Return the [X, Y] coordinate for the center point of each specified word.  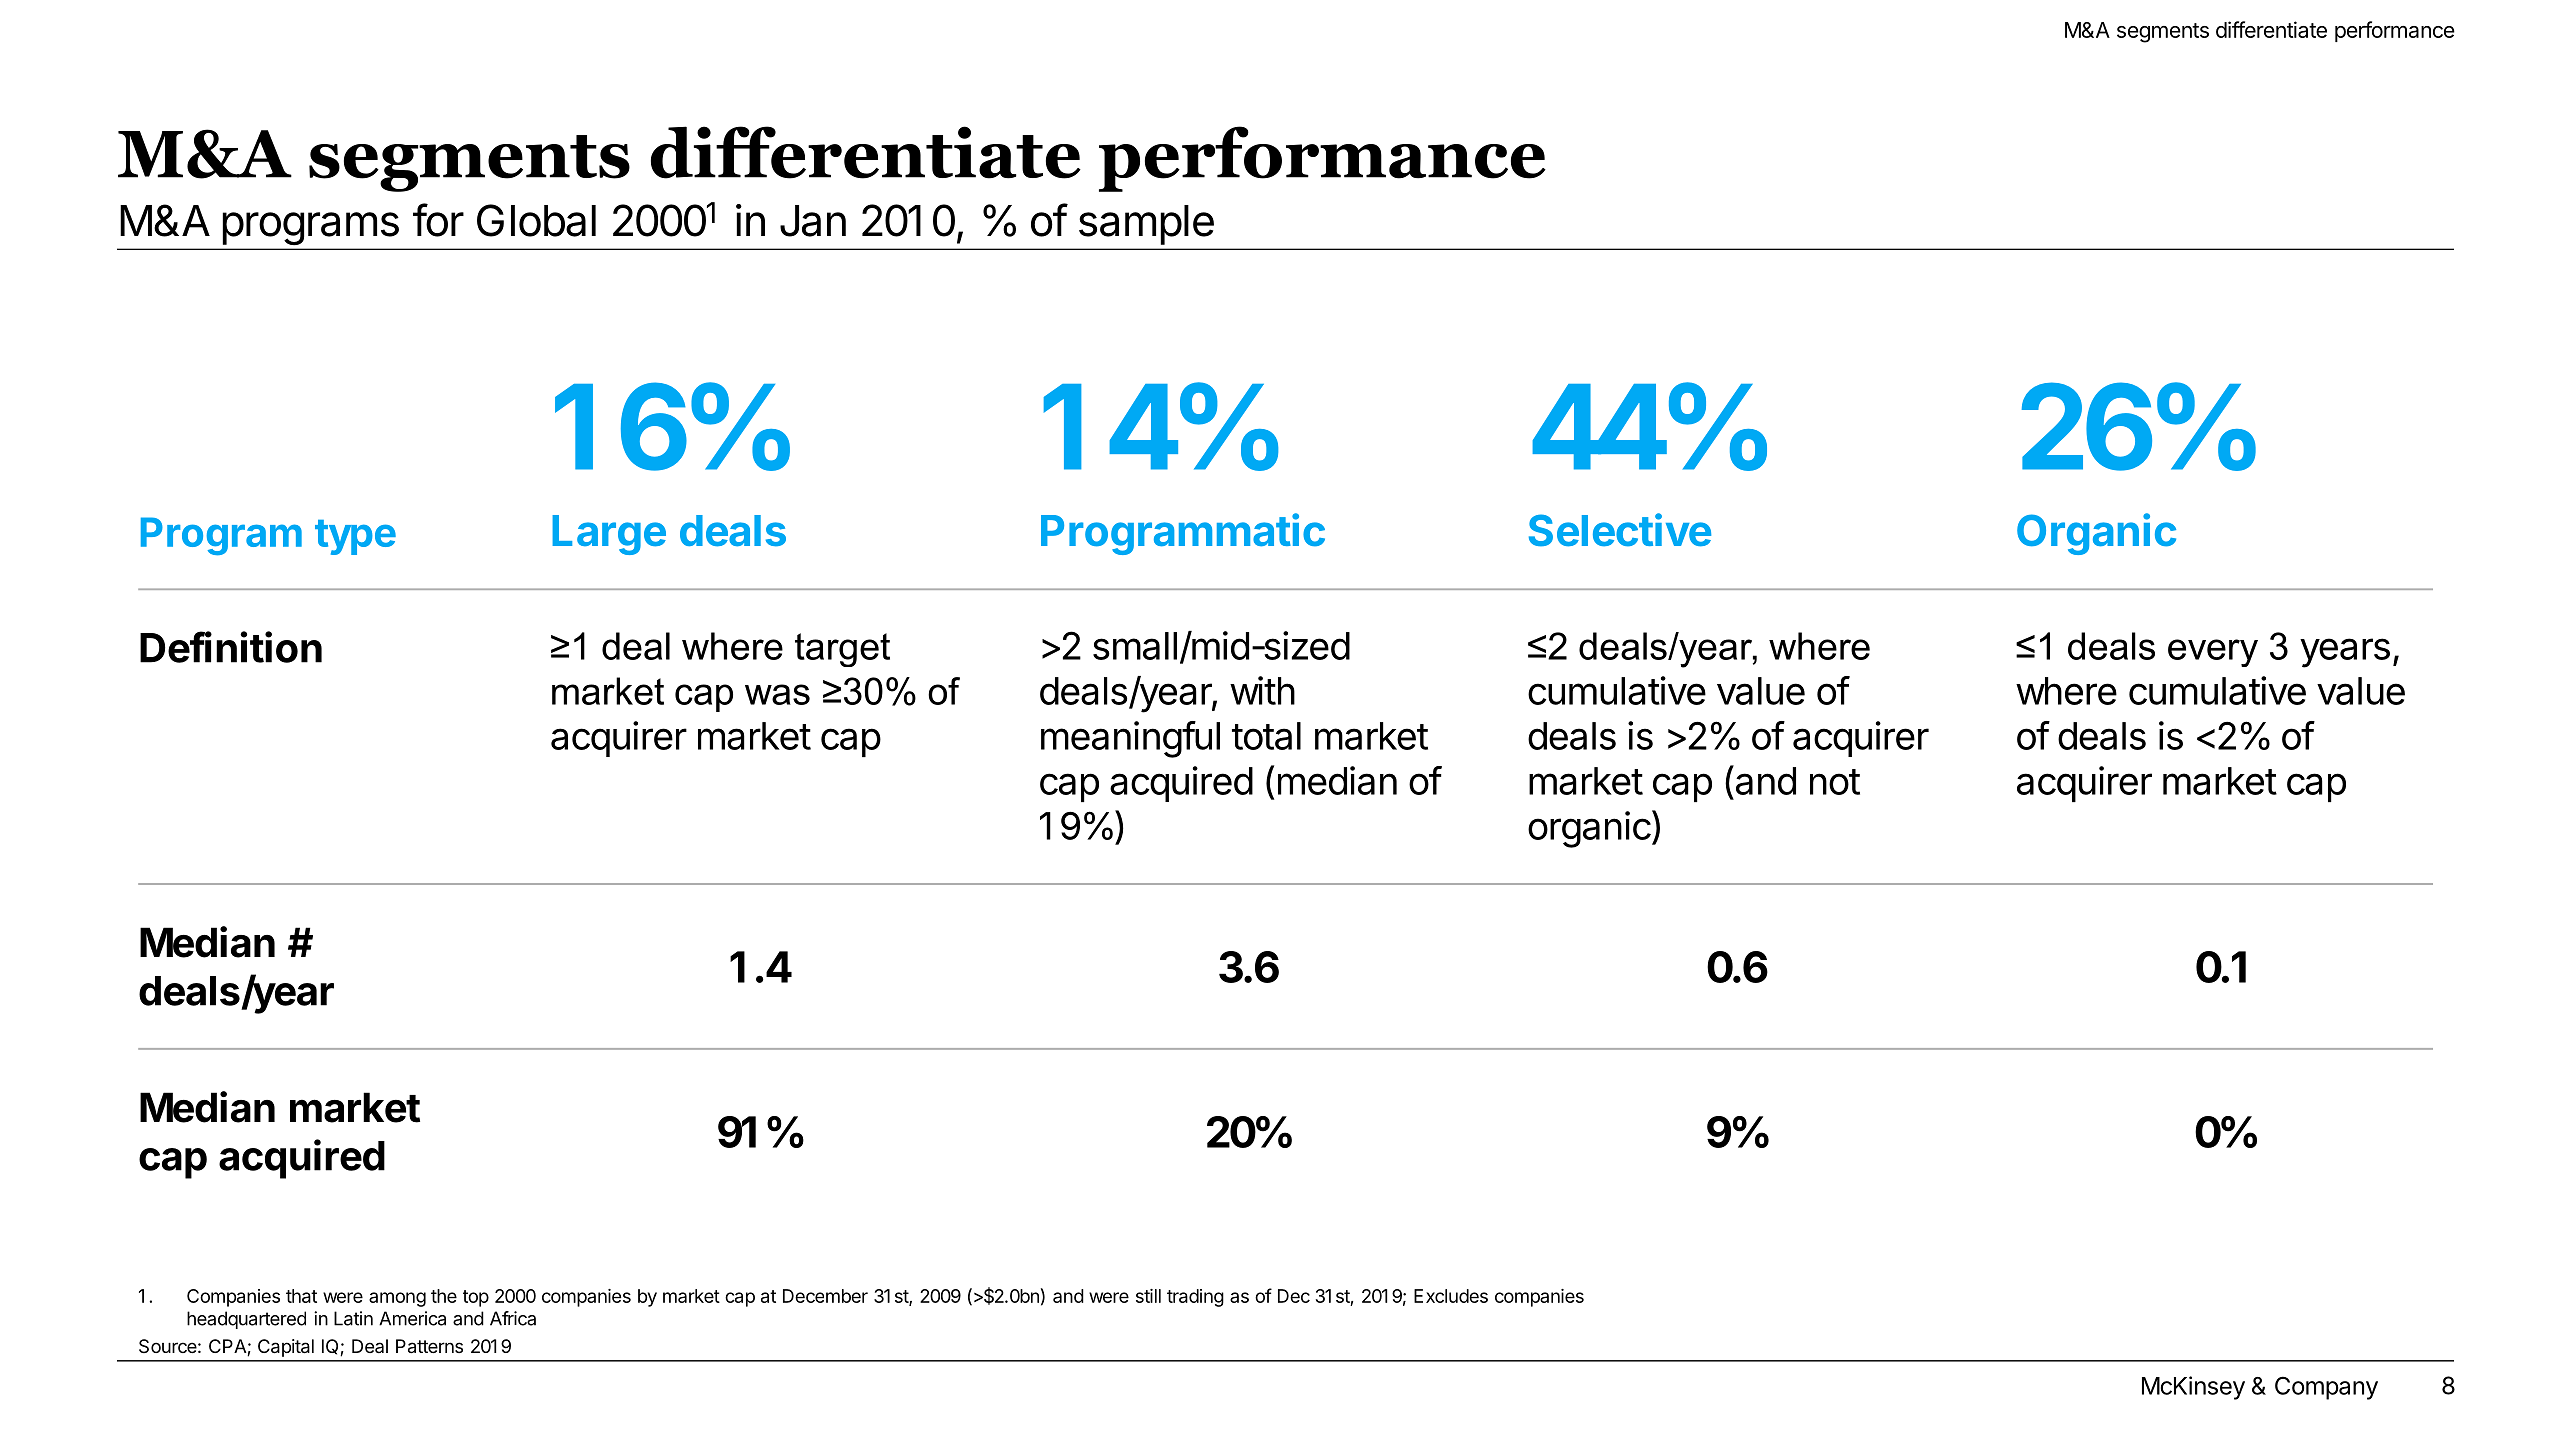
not [1835, 782]
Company [2326, 1388]
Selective [1620, 530]
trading [1195, 1298]
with [1262, 690]
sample [1146, 225]
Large [609, 535]
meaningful [1130, 739]
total [1266, 736]
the [444, 1296]
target [842, 650]
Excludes [1451, 1296]
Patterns [429, 1346]
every [2213, 653]
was [777, 694]
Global [536, 220]
